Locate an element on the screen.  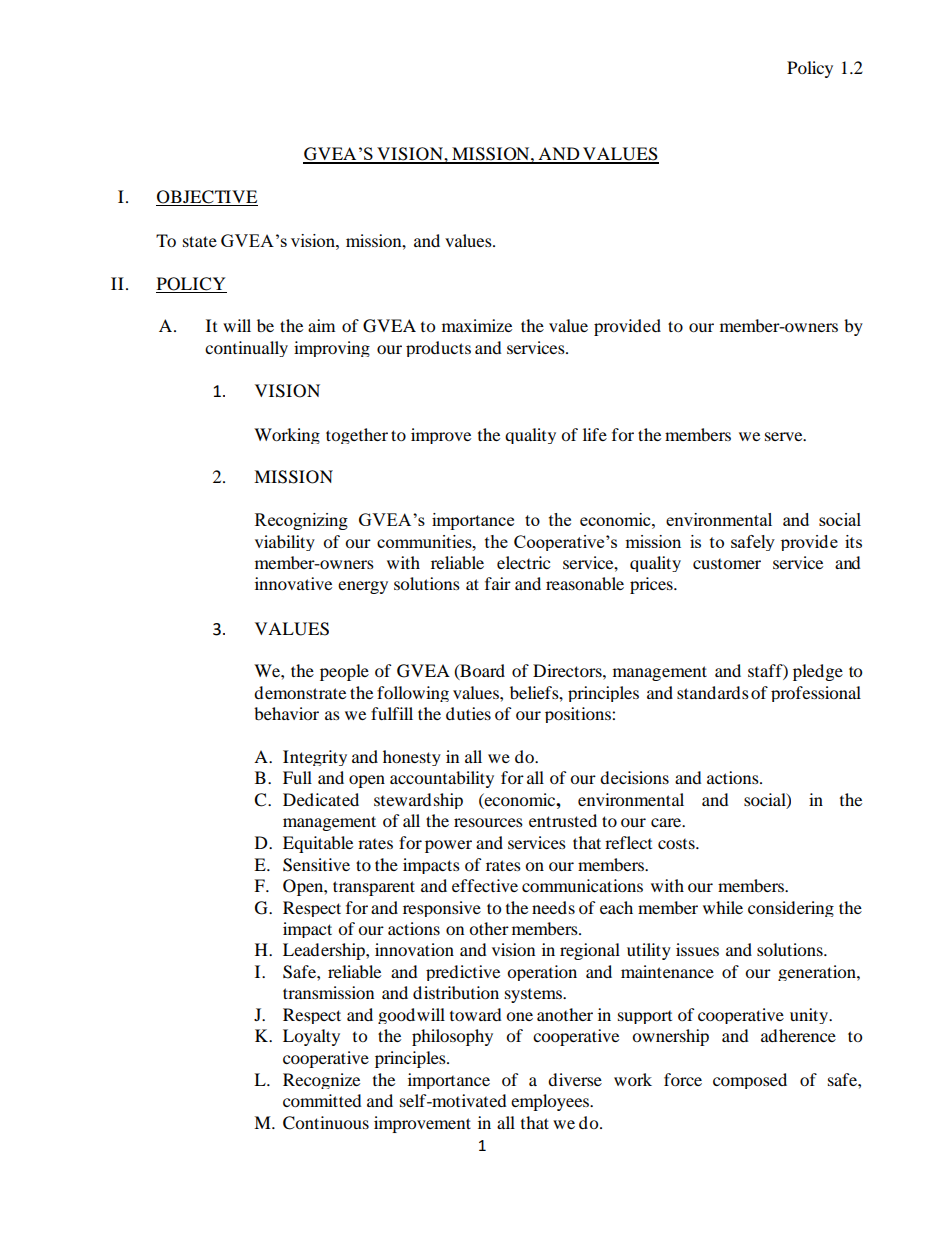
Recognizing is located at coordinates (301, 521).
